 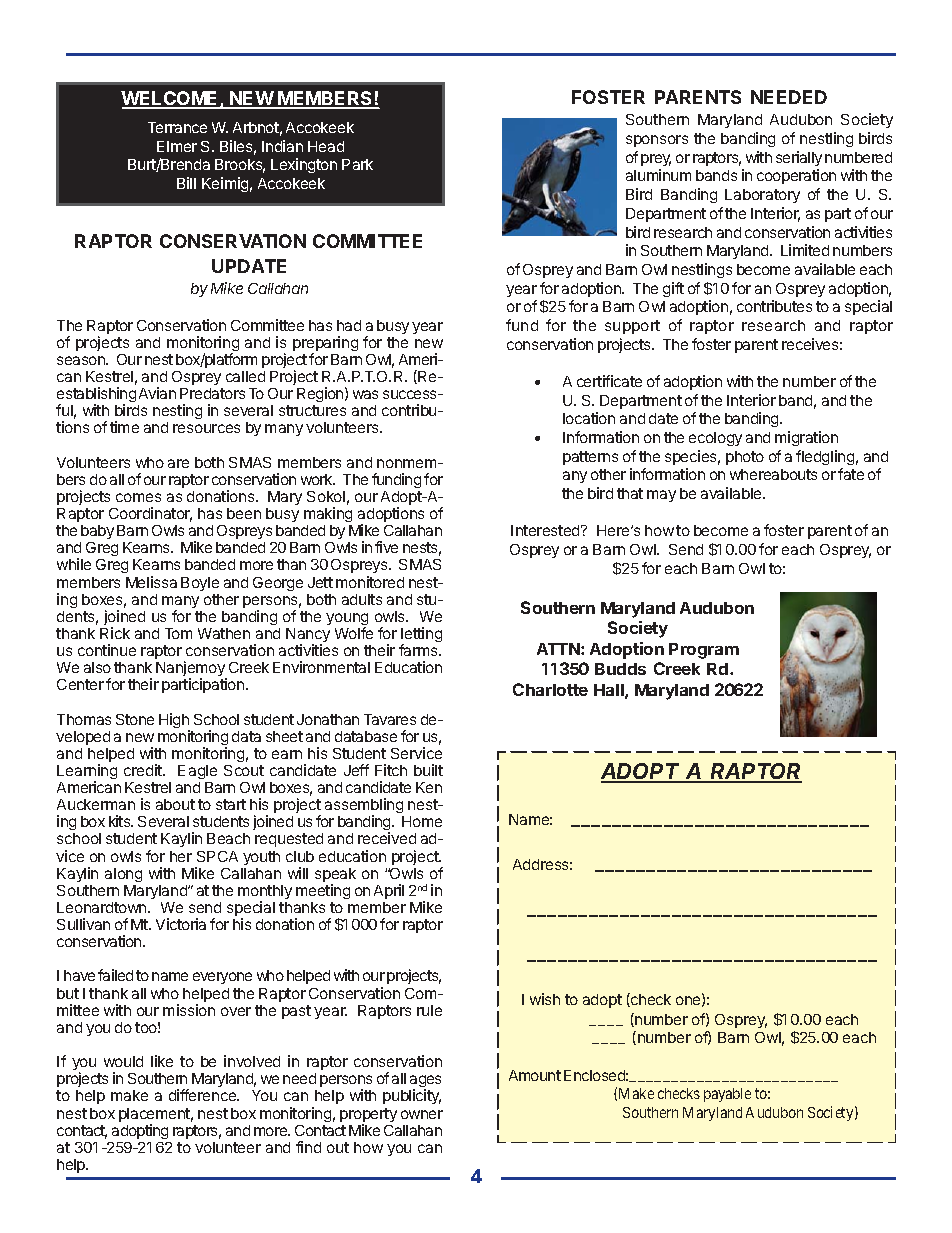 What do you see at coordinates (704, 651) in the screenshot?
I see `Program` at bounding box center [704, 651].
